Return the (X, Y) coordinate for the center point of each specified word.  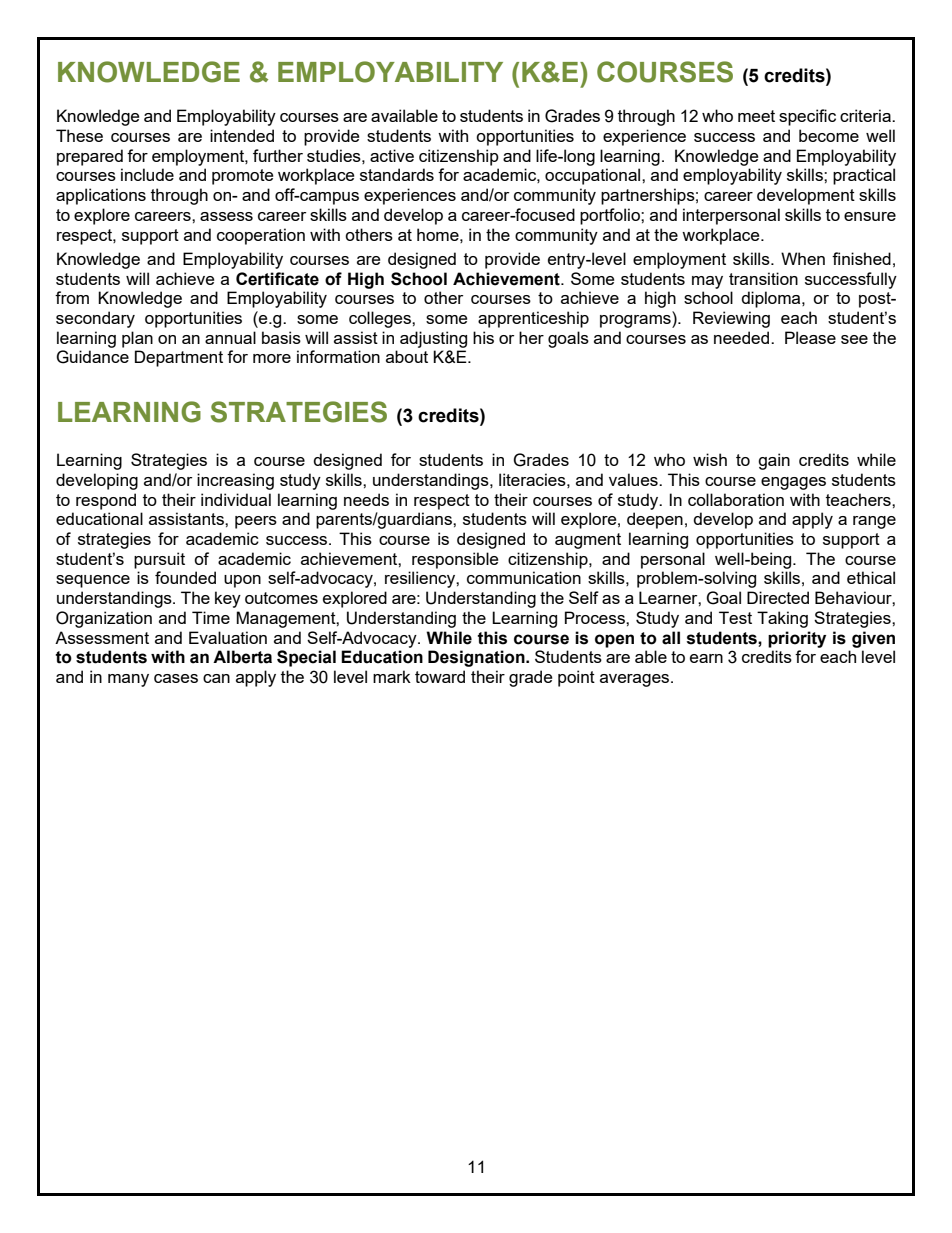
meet (756, 116)
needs (366, 499)
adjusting (433, 339)
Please (810, 337)
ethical (871, 577)
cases (176, 678)
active (392, 155)
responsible (455, 560)
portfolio (611, 216)
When (803, 258)
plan (137, 339)
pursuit (159, 560)
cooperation (261, 236)
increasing (235, 481)
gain (774, 461)
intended (242, 135)
